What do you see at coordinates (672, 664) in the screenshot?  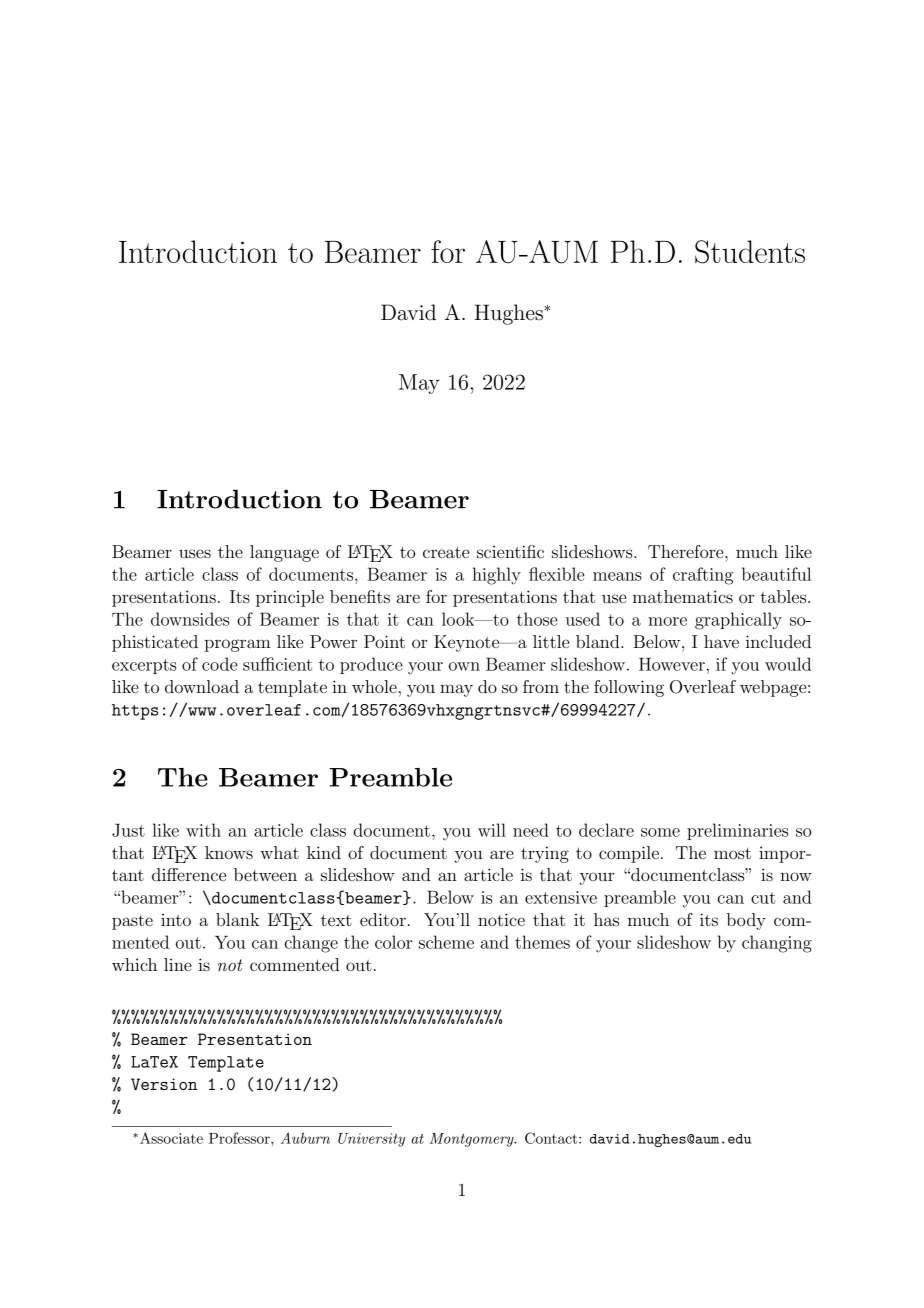 I see `However` at bounding box center [672, 664].
